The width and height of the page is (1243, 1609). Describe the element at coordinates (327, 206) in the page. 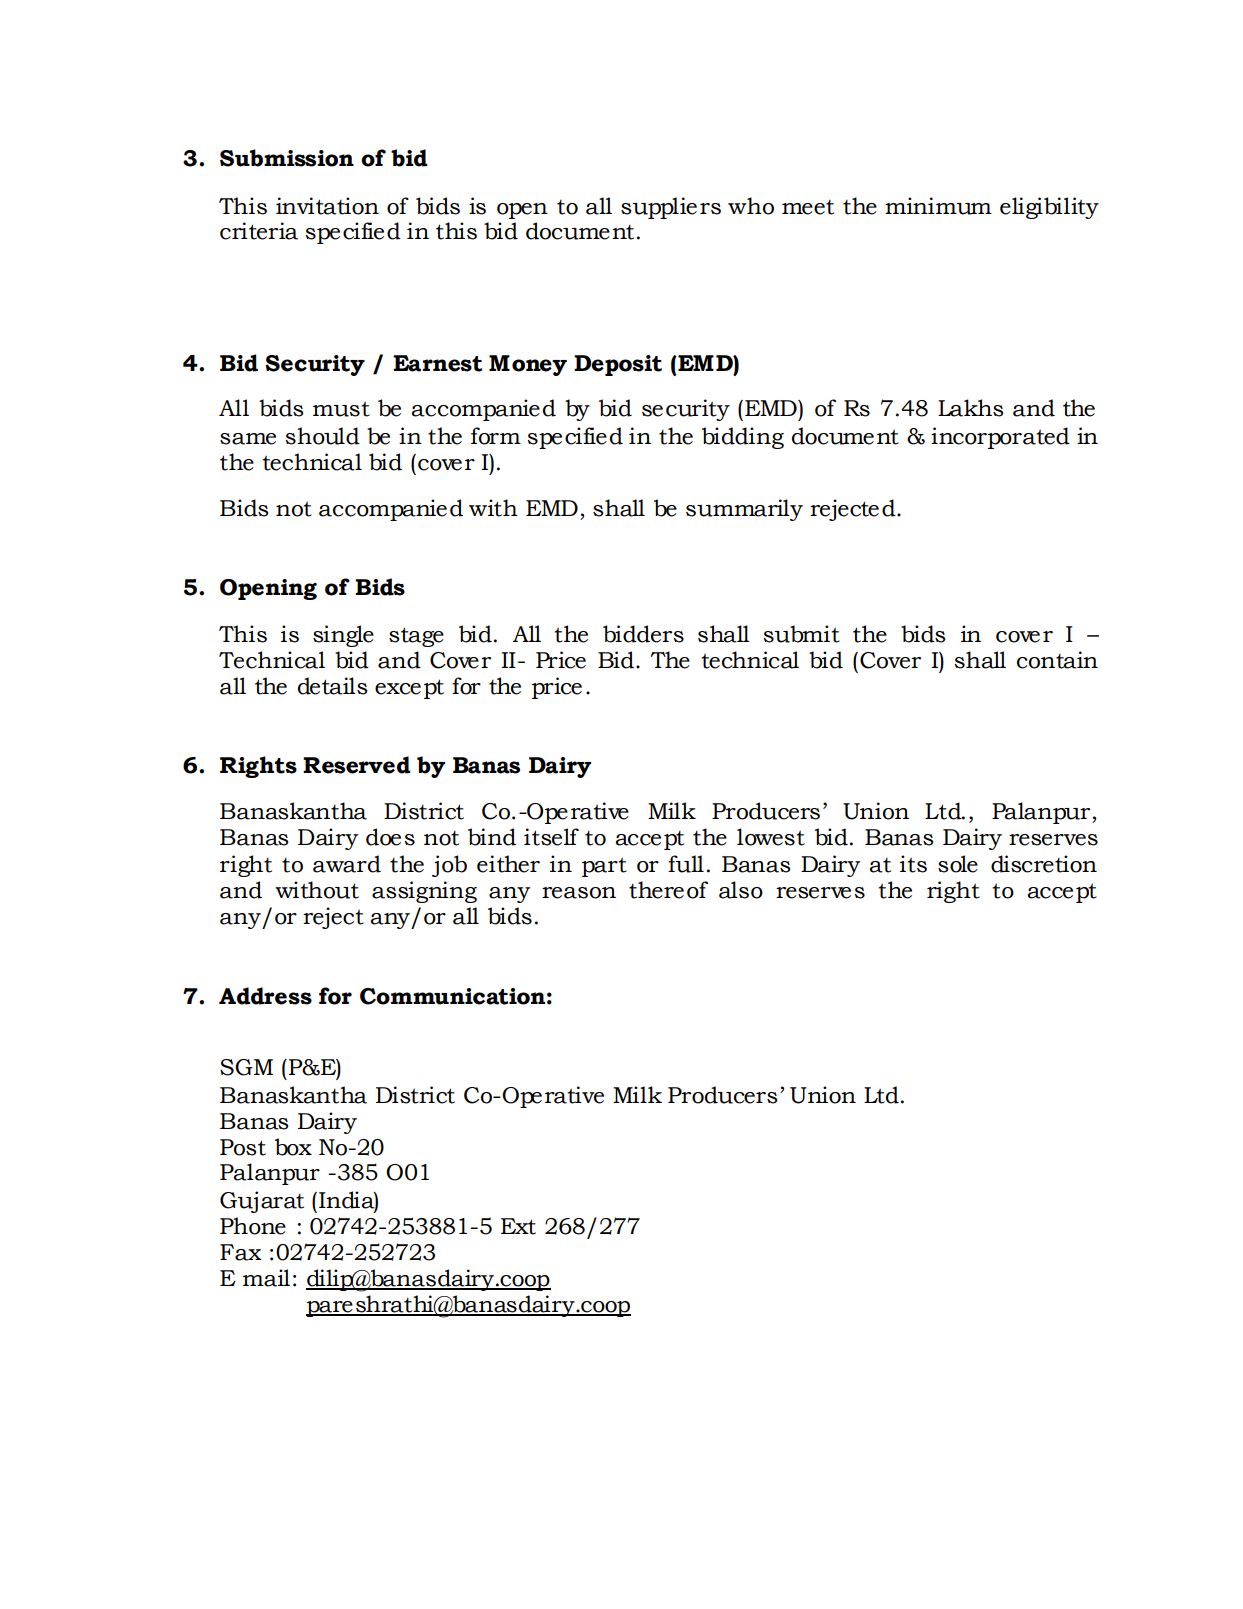

I see `invitation` at that location.
